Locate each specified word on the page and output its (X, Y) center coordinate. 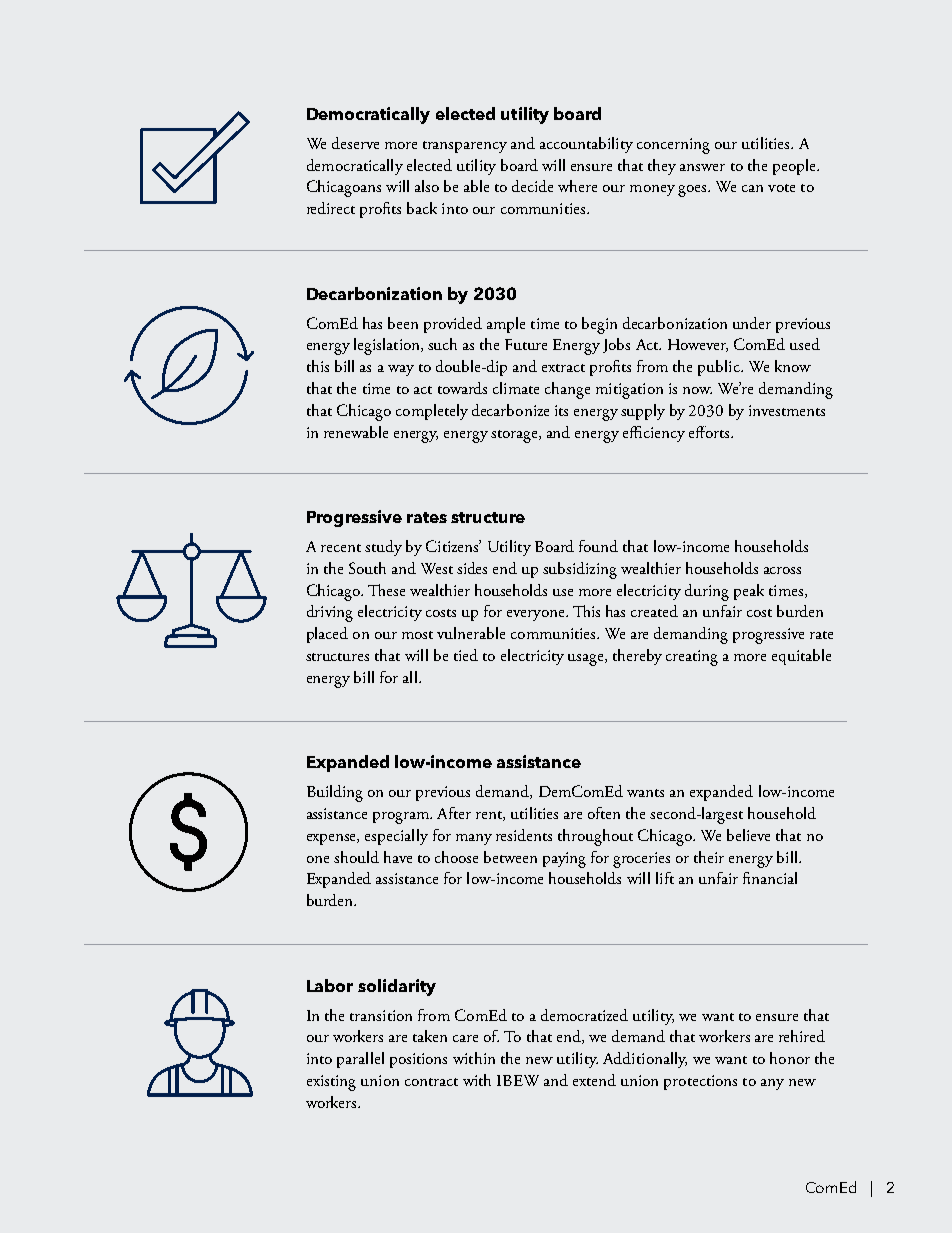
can (752, 188)
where (577, 186)
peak (749, 592)
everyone (537, 615)
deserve (355, 143)
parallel (360, 1060)
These (386, 590)
